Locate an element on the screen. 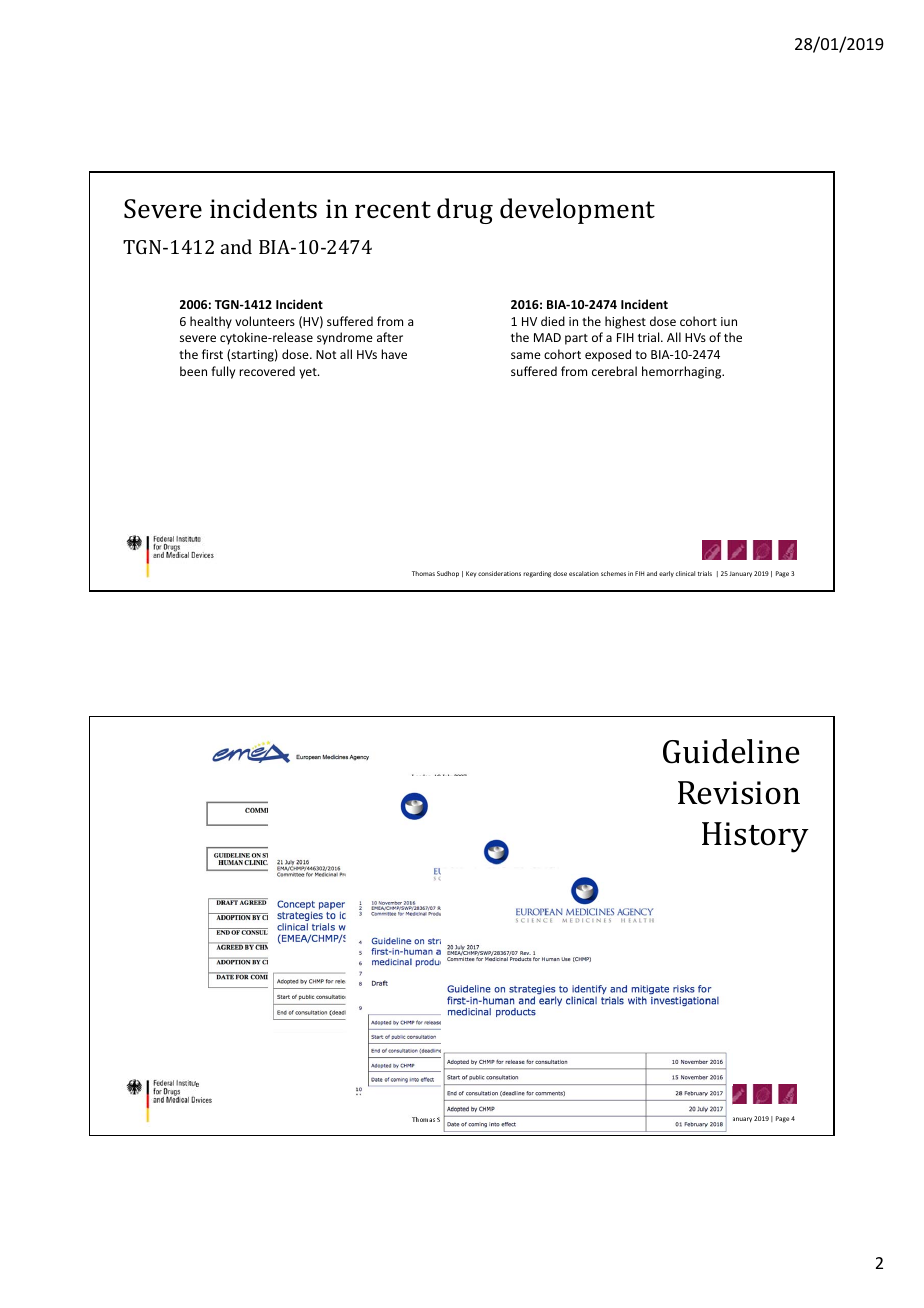 Image resolution: width=924 pixels, height=1308 pixels. Revision is located at coordinates (739, 793).
